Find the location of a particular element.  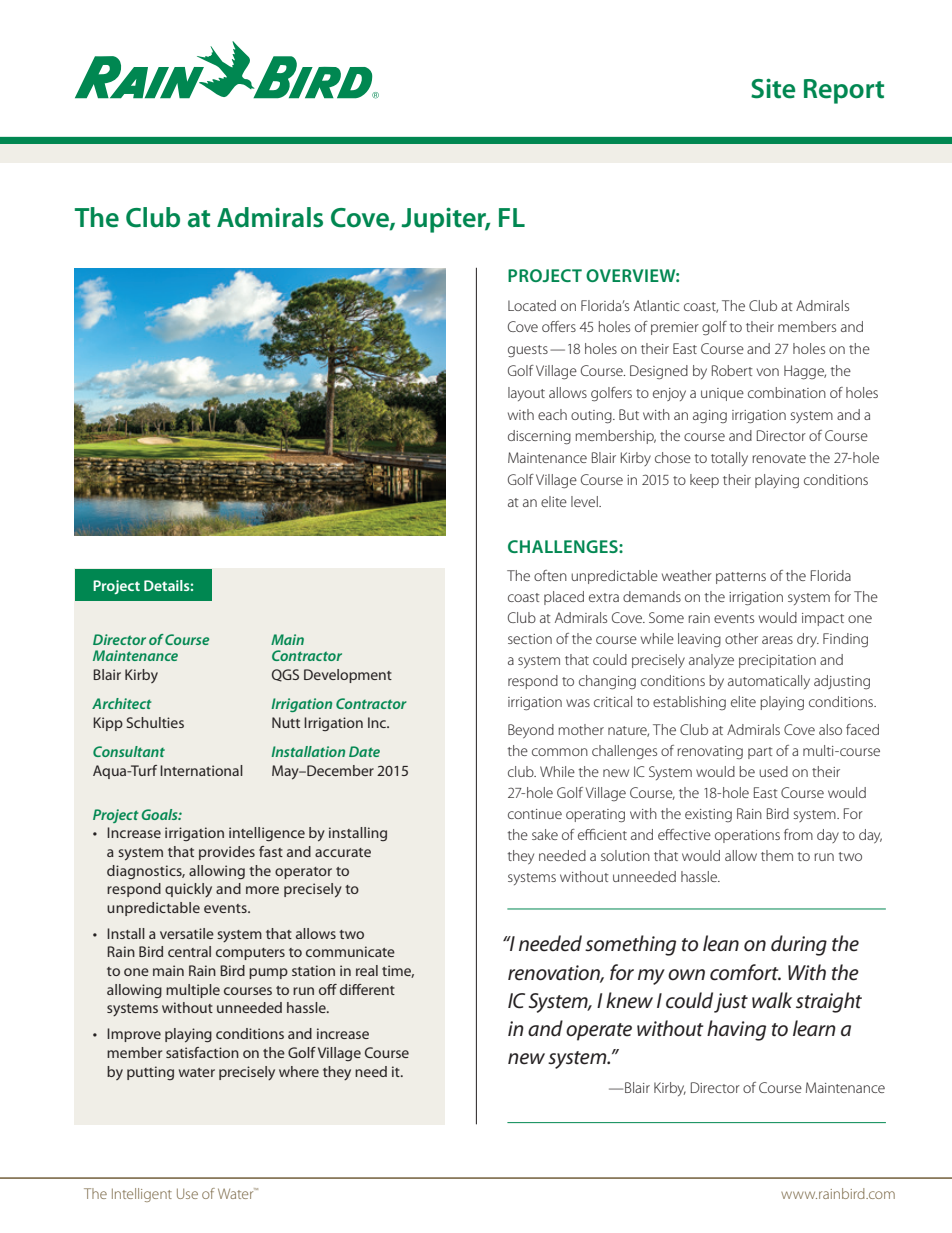

Located is located at coordinates (532, 305).
